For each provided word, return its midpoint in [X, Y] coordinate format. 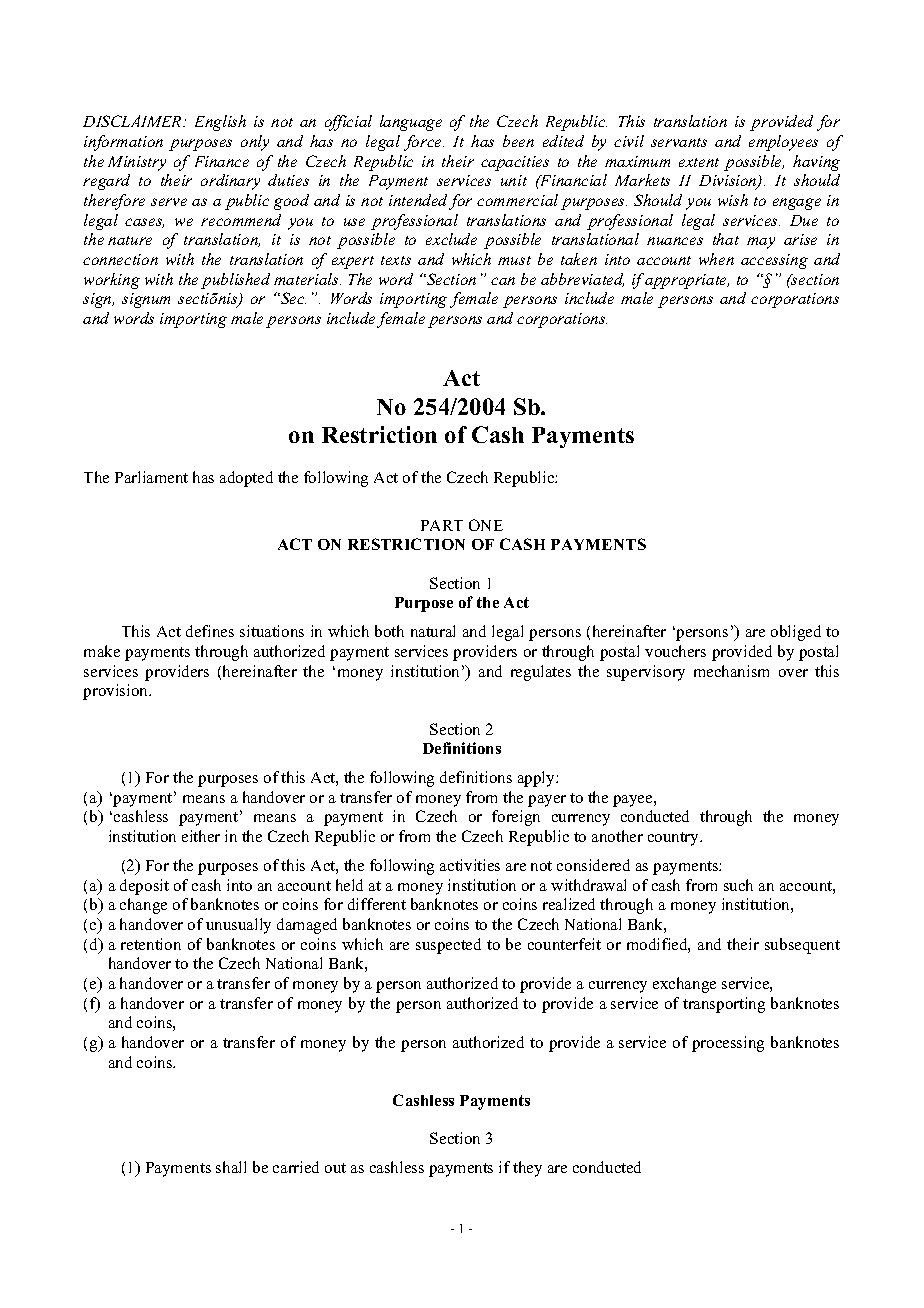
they [527, 1169]
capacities [515, 163]
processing [728, 1044]
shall [231, 1167]
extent [699, 162]
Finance [222, 161]
